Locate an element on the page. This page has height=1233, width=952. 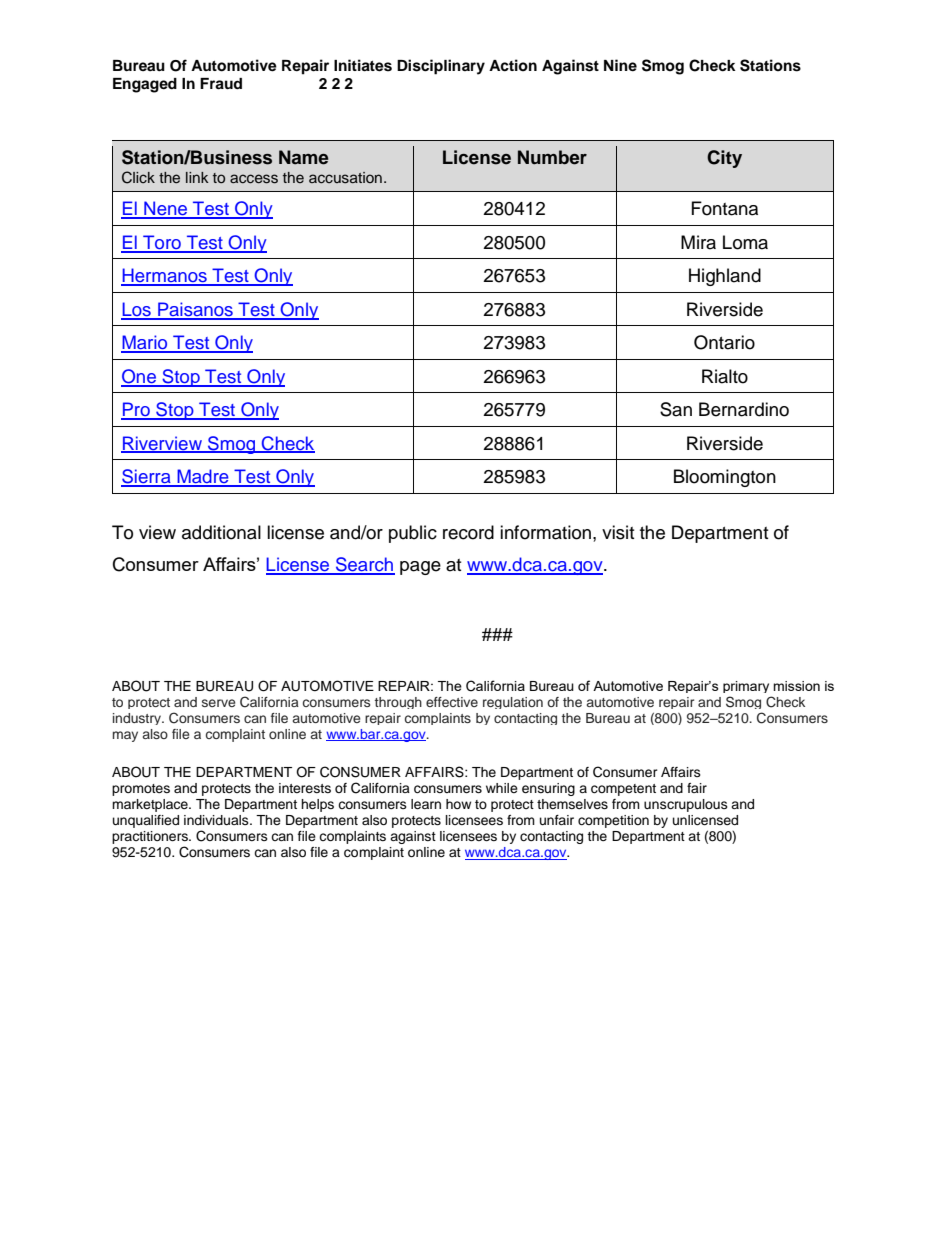
serve is located at coordinates (219, 703).
